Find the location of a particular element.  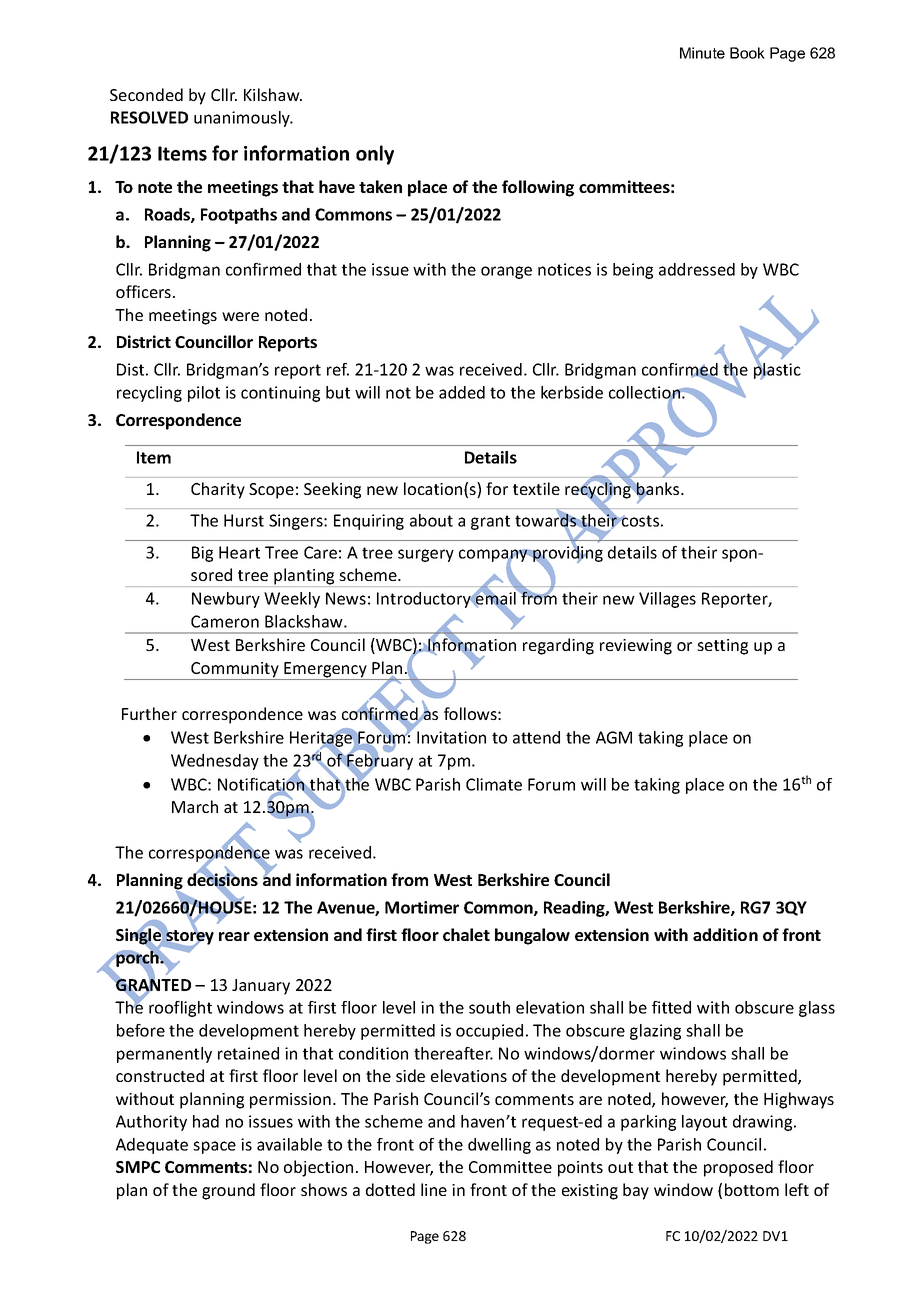

regarding is located at coordinates (558, 646).
